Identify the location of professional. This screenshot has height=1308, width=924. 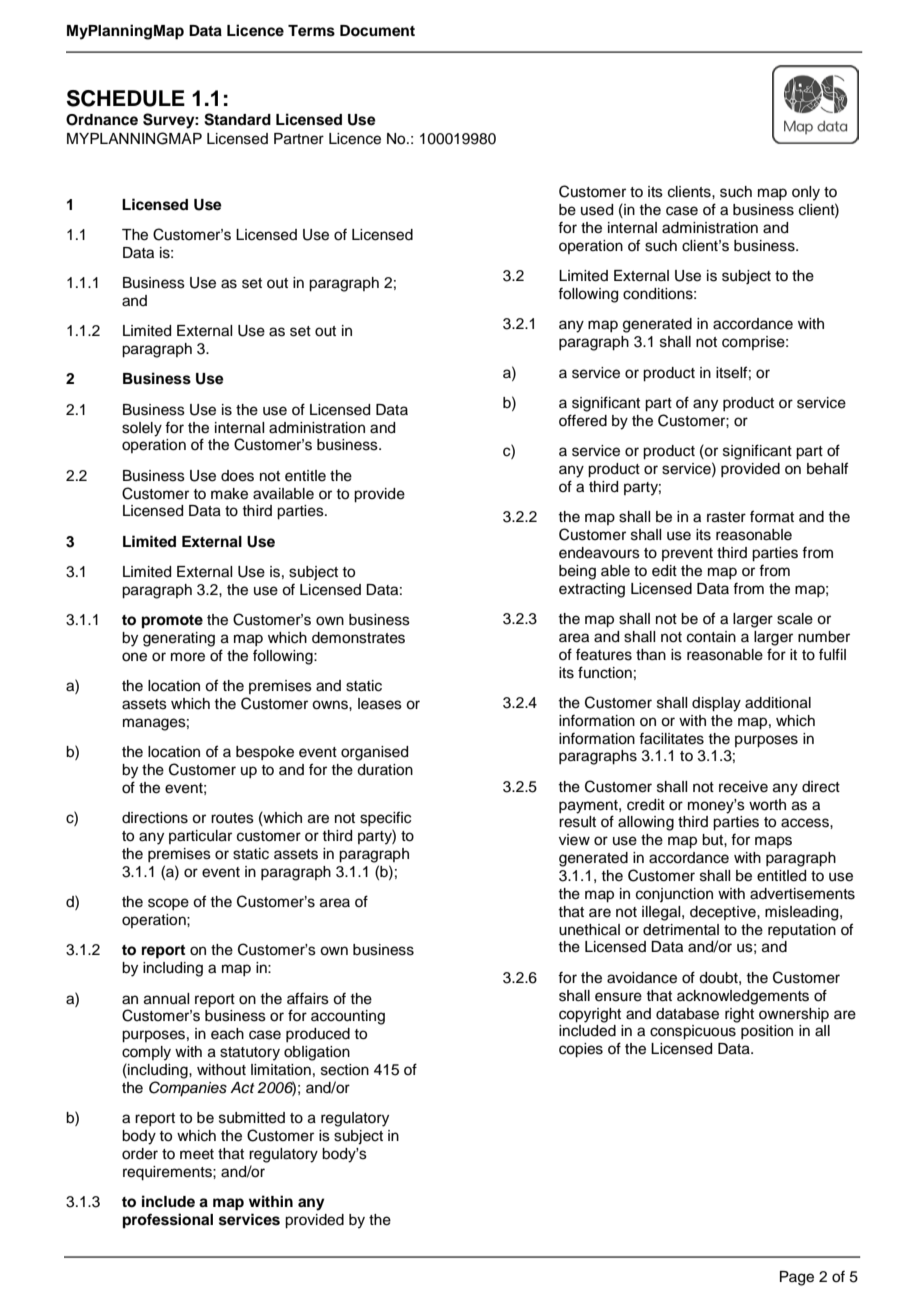
(168, 1221).
